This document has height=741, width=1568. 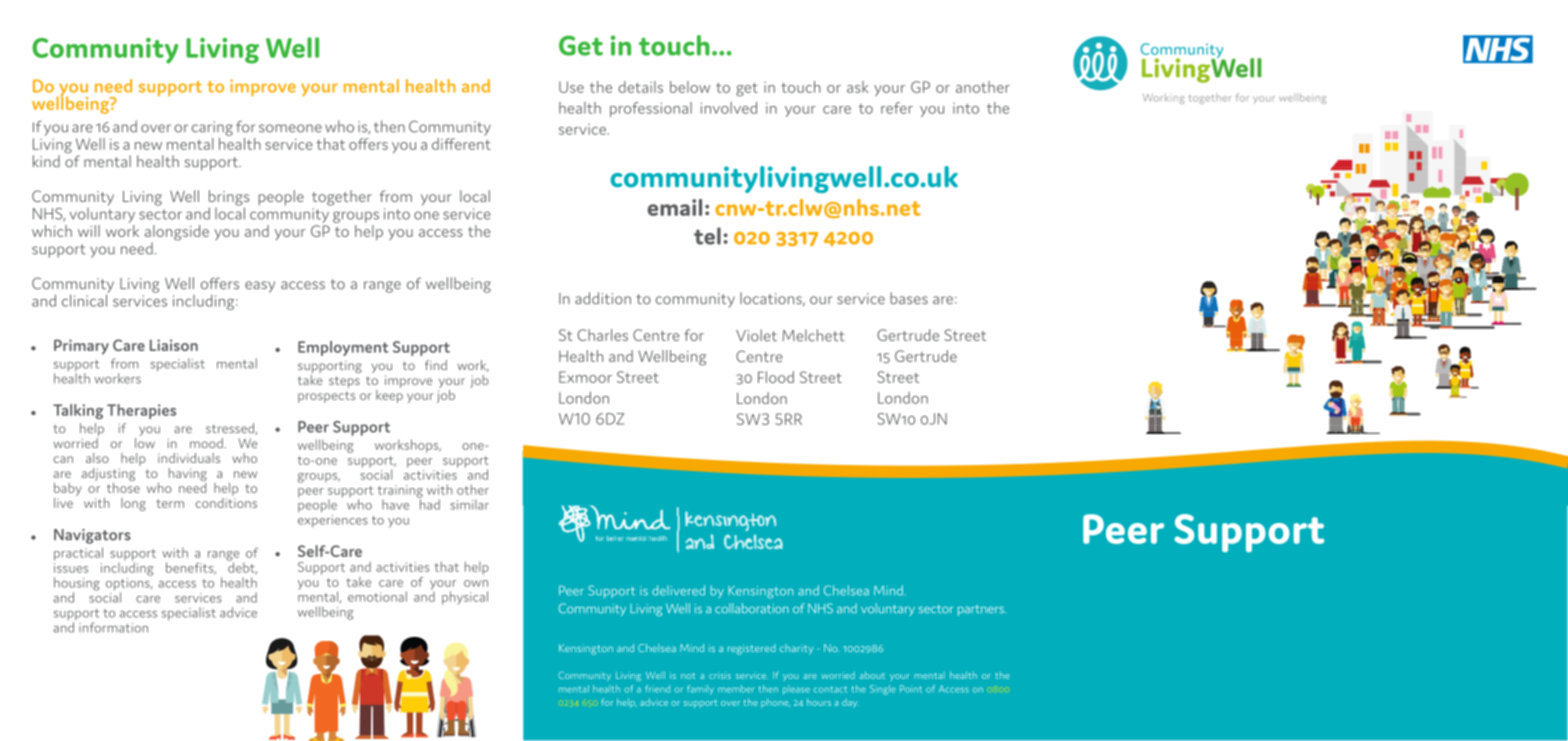 What do you see at coordinates (212, 128) in the document?
I see `caring` at bounding box center [212, 128].
